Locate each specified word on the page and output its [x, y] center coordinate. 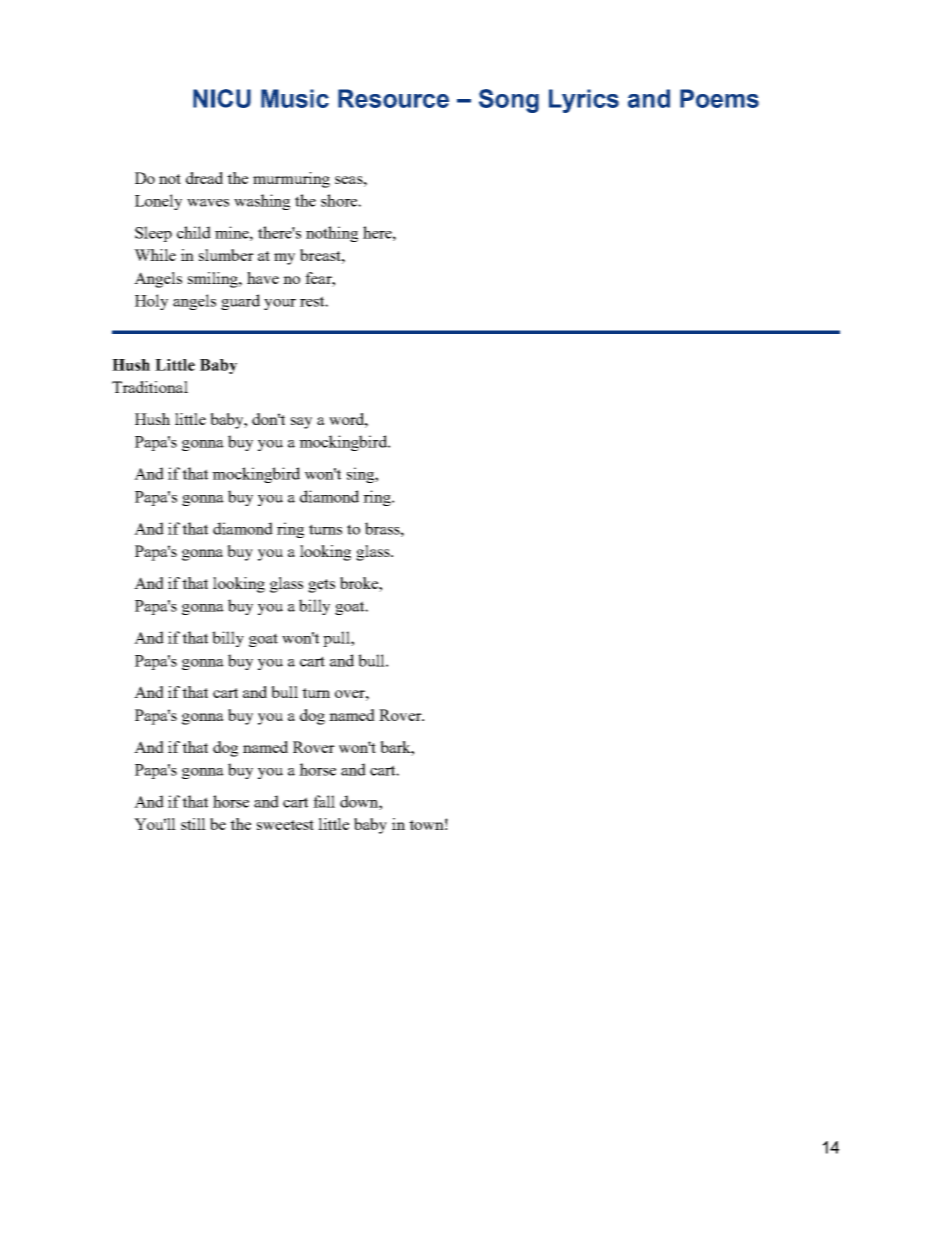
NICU [222, 98]
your [280, 304]
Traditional [150, 387]
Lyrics [584, 101]
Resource [393, 98]
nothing [332, 234]
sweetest [285, 825]
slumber [226, 255]
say [301, 423]
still [193, 824]
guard [240, 302]
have [263, 278]
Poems [719, 98]
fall [324, 801]
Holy [151, 302]
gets [321, 586]
